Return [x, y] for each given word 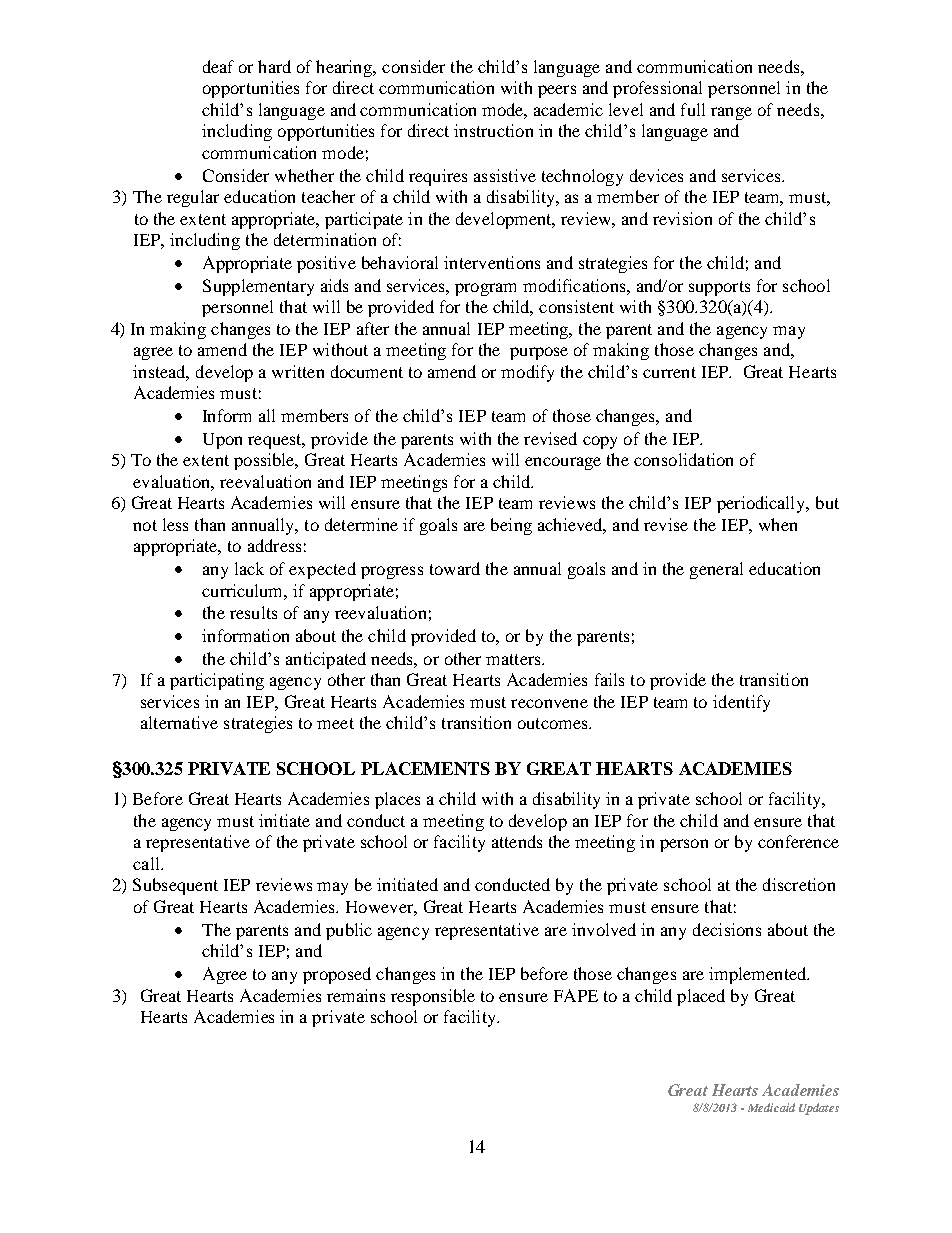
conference [798, 841]
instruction [493, 130]
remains [356, 995]
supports [719, 288]
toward [455, 568]
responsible [433, 997]
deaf [218, 66]
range [731, 113]
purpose [539, 353]
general [716, 570]
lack [249, 568]
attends [517, 841]
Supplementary [258, 287]
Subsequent [175, 886]
